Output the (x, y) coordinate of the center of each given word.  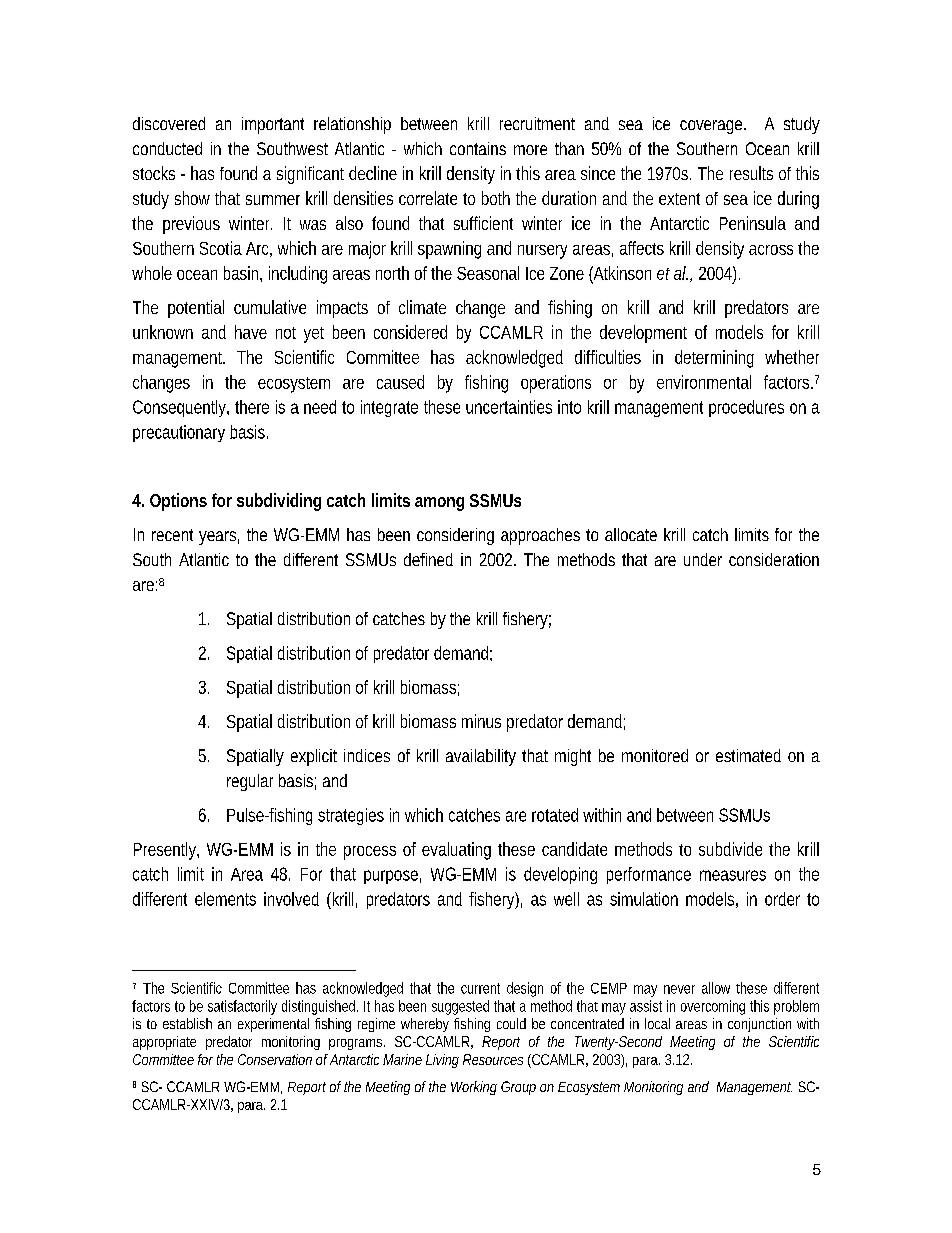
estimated (748, 755)
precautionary (179, 433)
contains (478, 148)
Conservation (275, 1059)
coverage (711, 127)
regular (250, 782)
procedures (746, 408)
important (273, 125)
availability (481, 757)
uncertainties (509, 407)
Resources (493, 1059)
